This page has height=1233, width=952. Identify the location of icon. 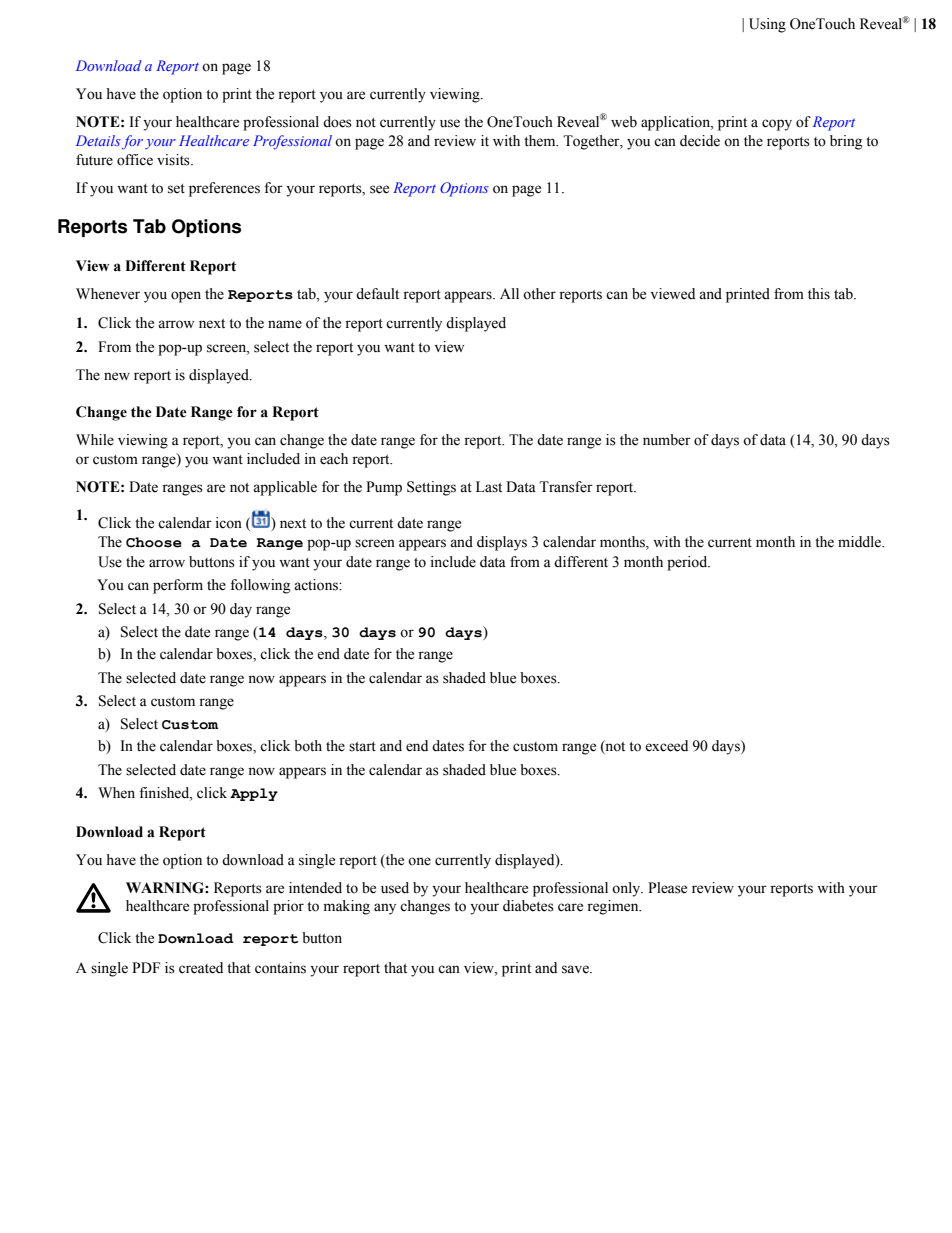
(229, 523).
